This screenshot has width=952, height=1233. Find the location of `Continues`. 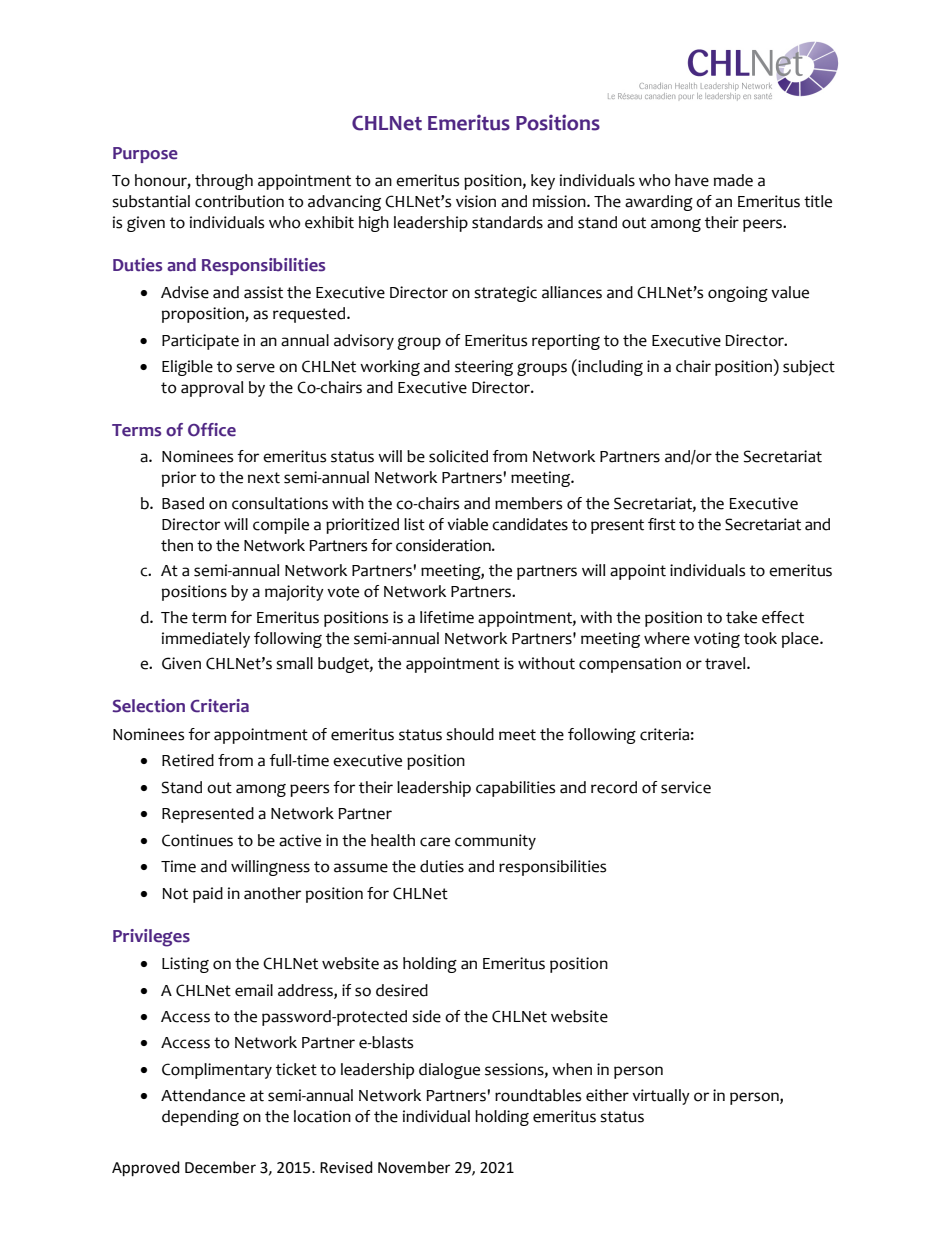

Continues is located at coordinates (197, 840).
